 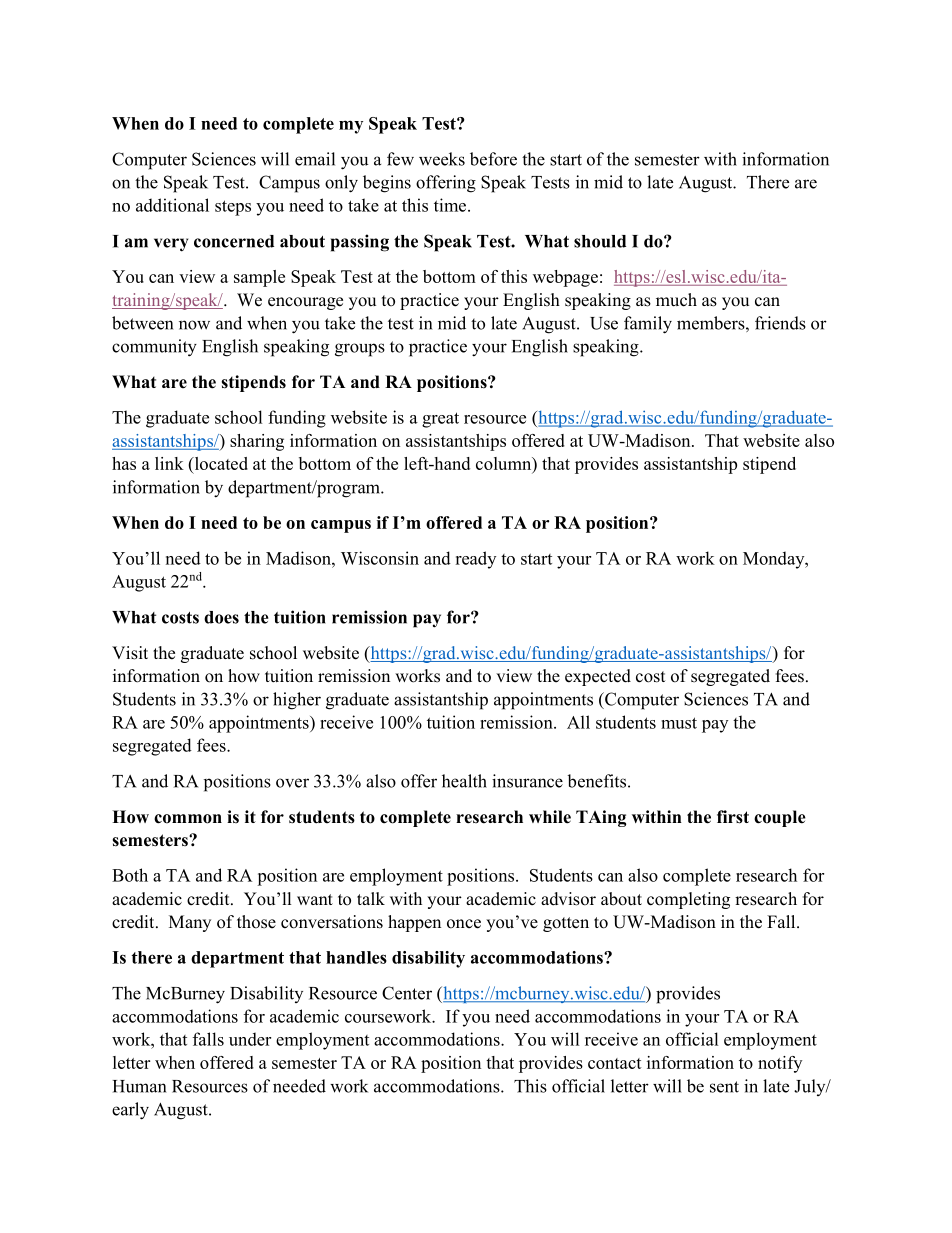 What do you see at coordinates (188, 819) in the screenshot?
I see `common` at bounding box center [188, 819].
